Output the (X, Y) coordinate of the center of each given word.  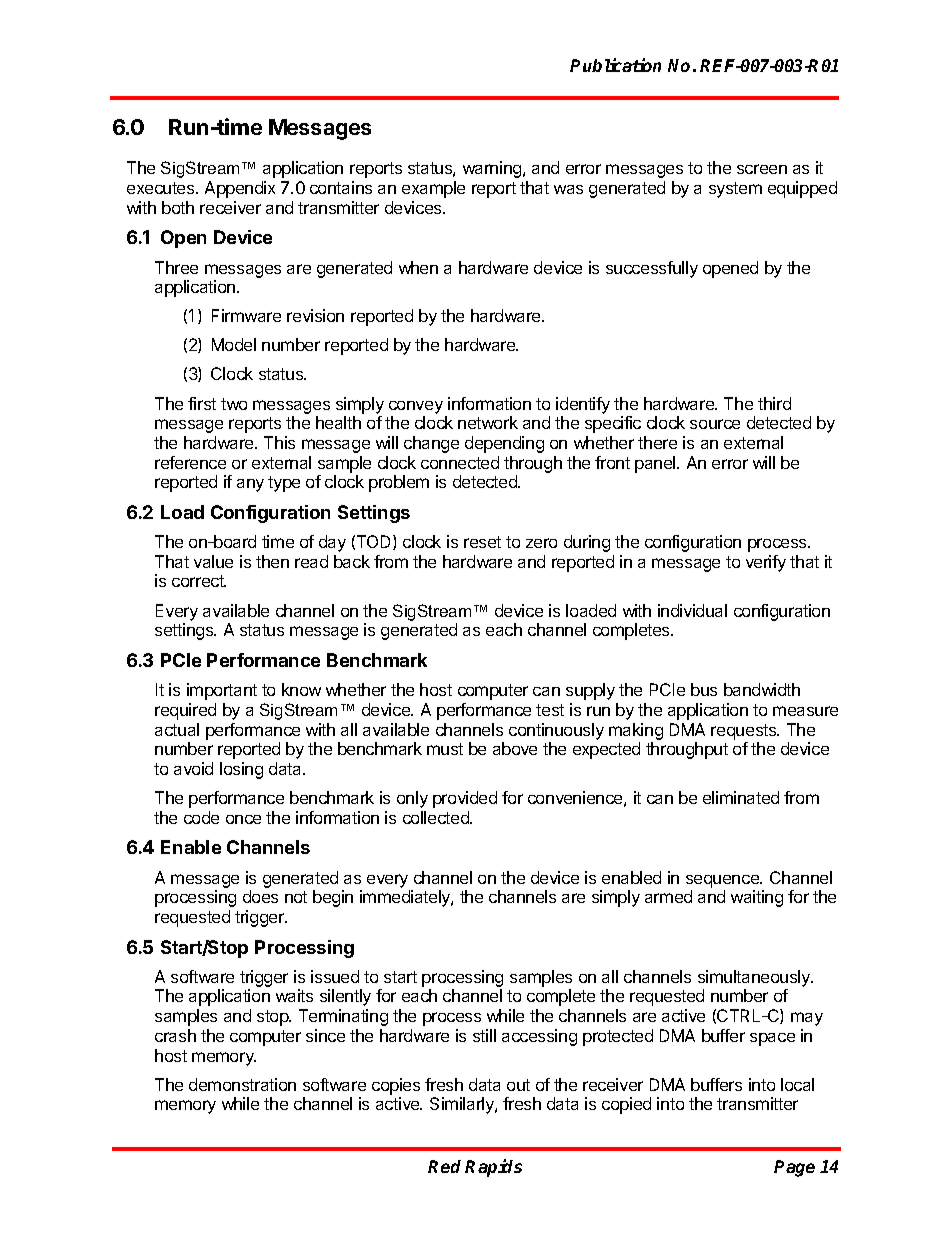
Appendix (240, 189)
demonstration (242, 1084)
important (222, 691)
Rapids (493, 1168)
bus (704, 689)
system (735, 190)
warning (493, 169)
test (550, 710)
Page (794, 1168)
